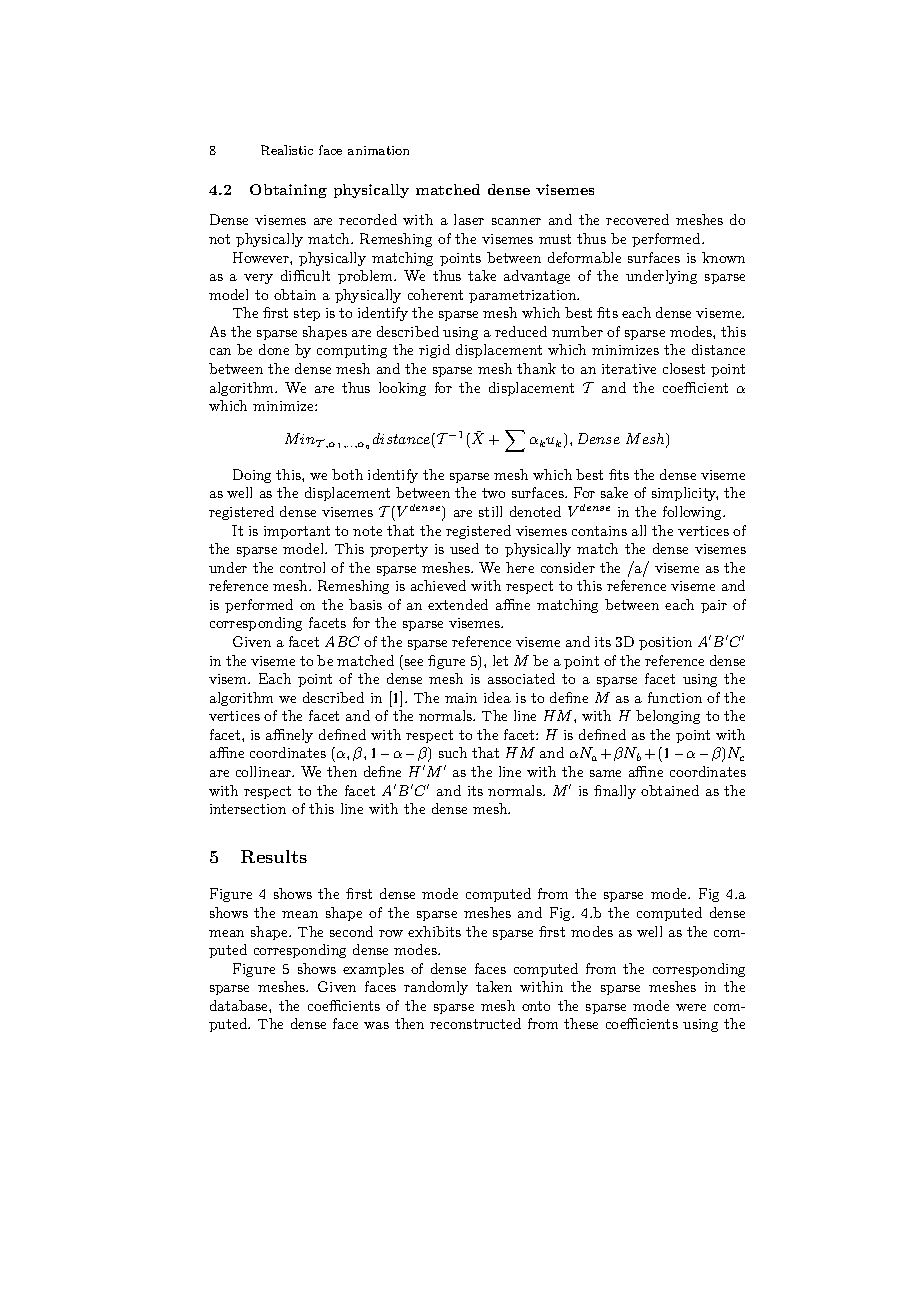 This image has height=1308, width=924. Describe the element at coordinates (373, 970) in the image. I see `examples` at that location.
